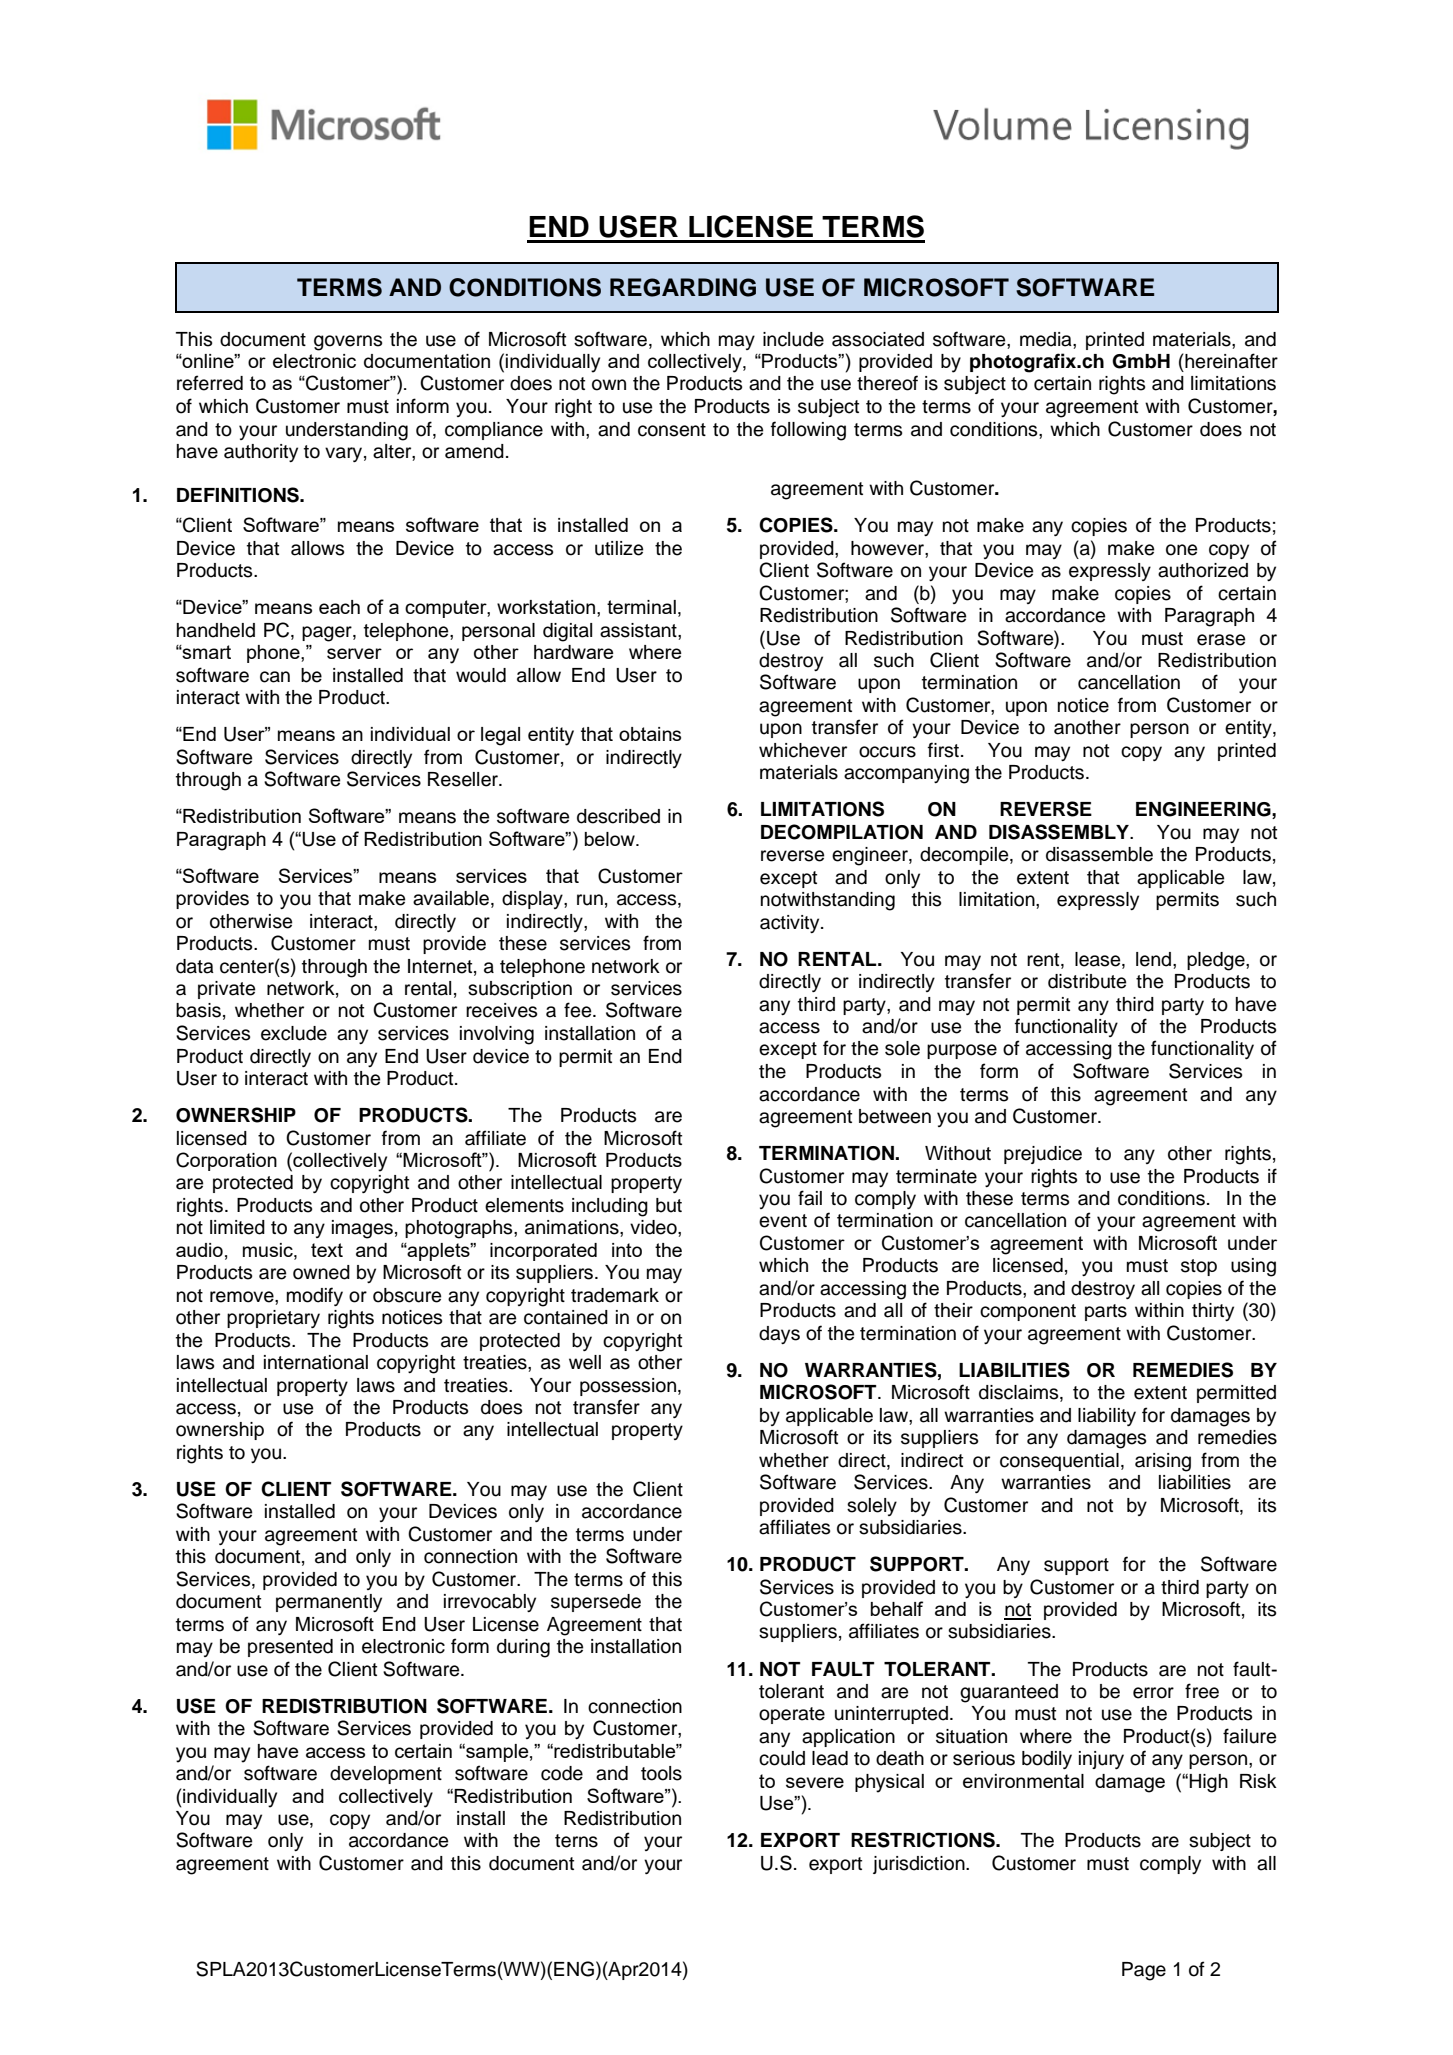 This screenshot has height=2055, width=1453. Describe the element at coordinates (1155, 959) in the screenshot. I see `lend` at that location.
